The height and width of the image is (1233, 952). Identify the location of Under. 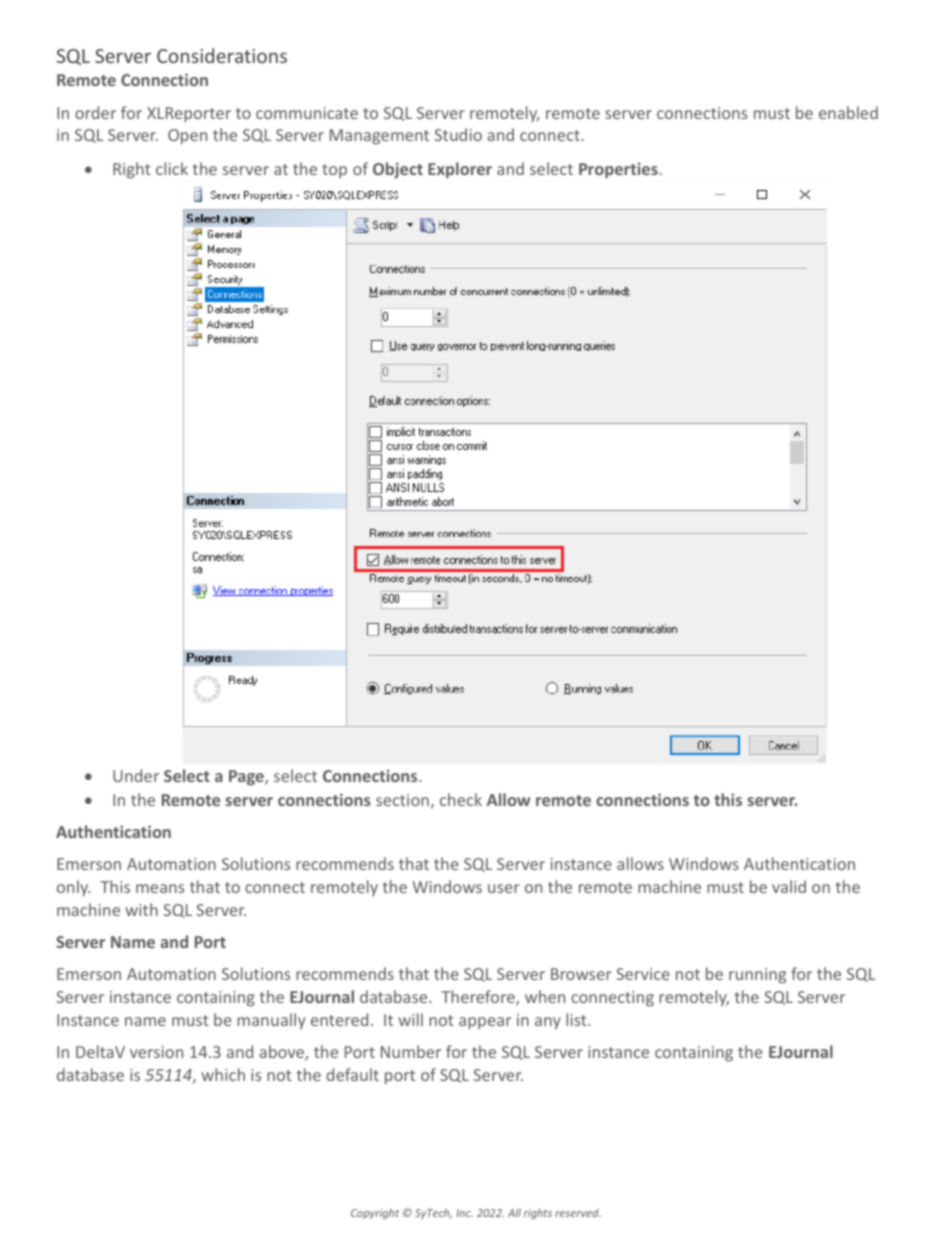
(136, 775).
